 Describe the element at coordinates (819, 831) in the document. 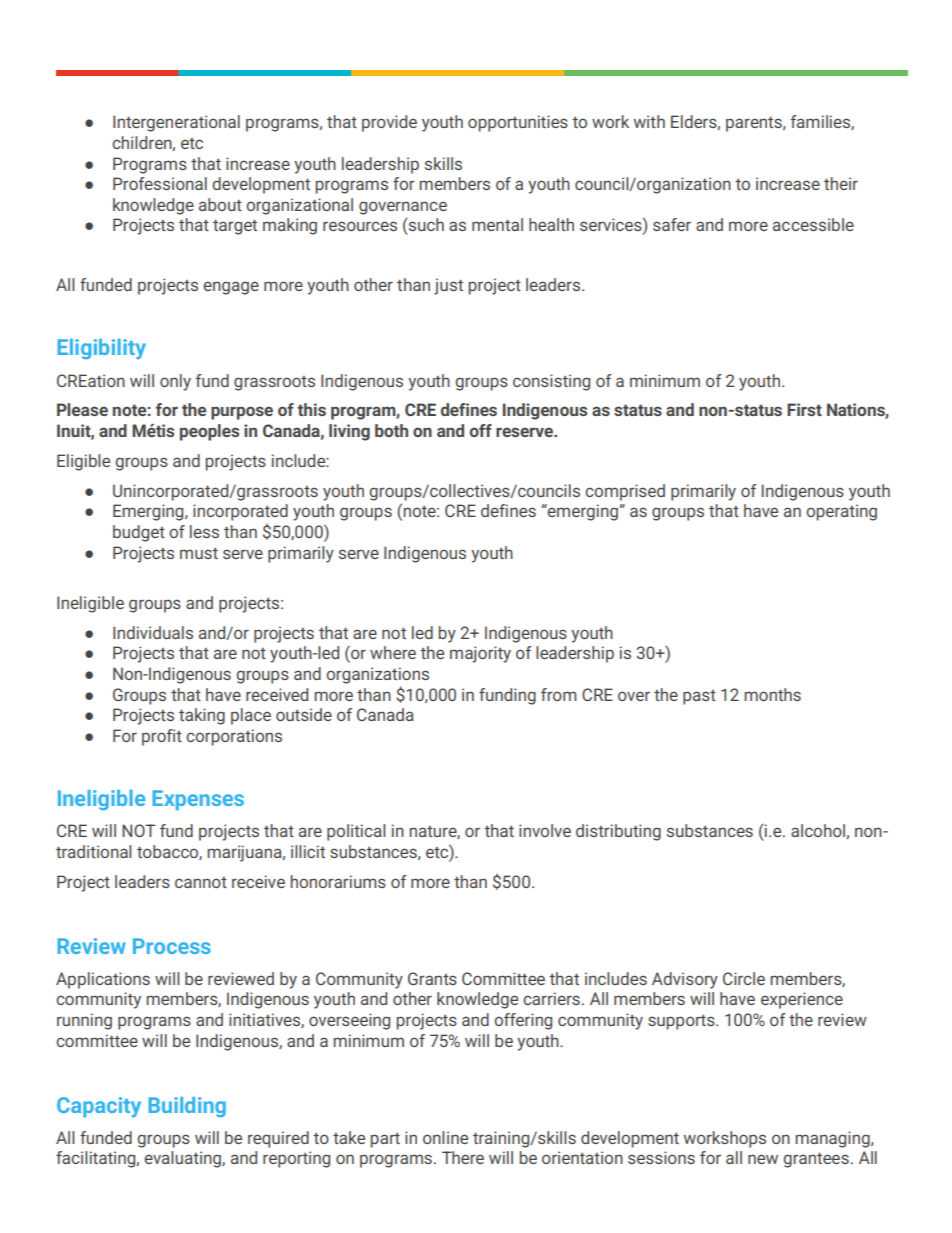

I see `alcohol` at that location.
